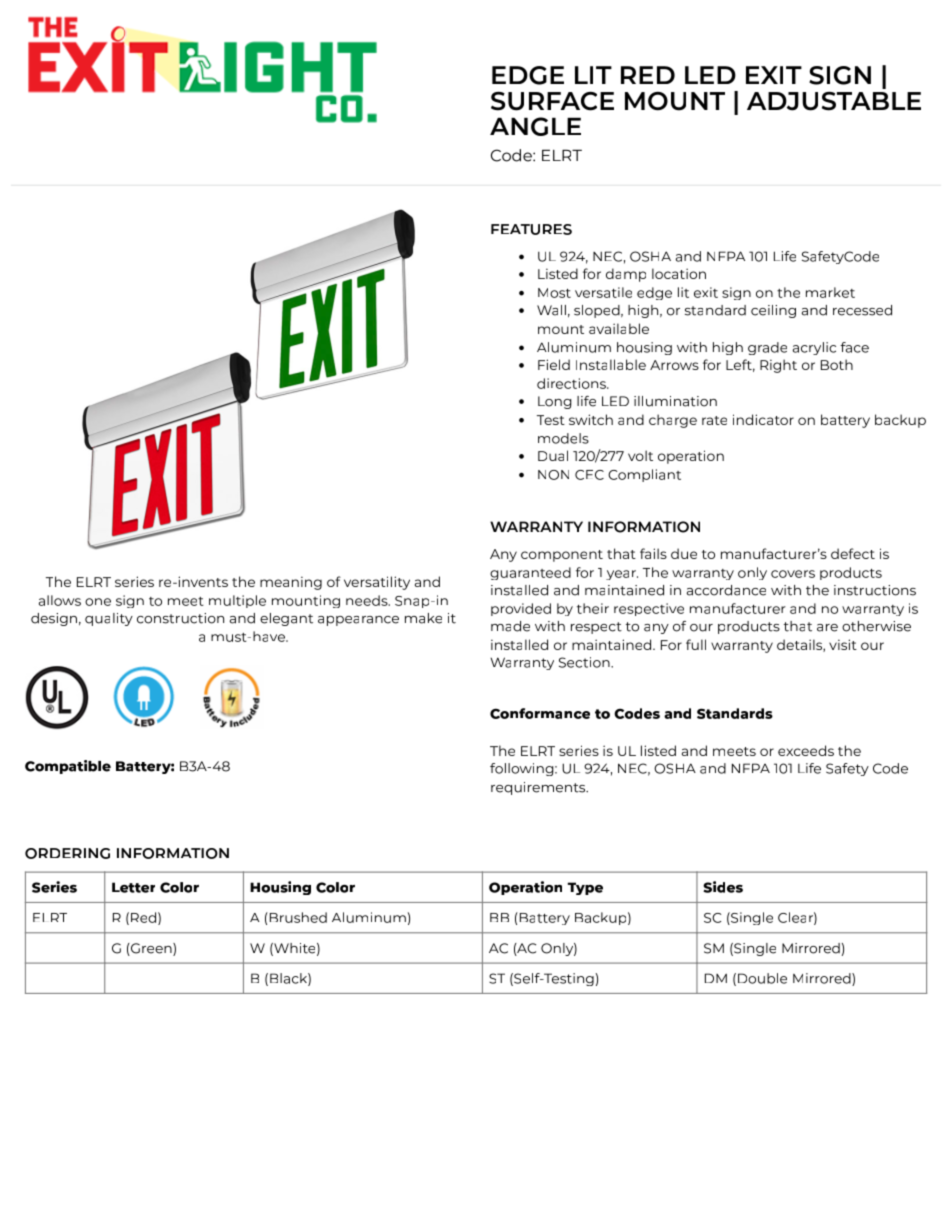  Describe the element at coordinates (555, 402) in the screenshot. I see `Long` at that location.
